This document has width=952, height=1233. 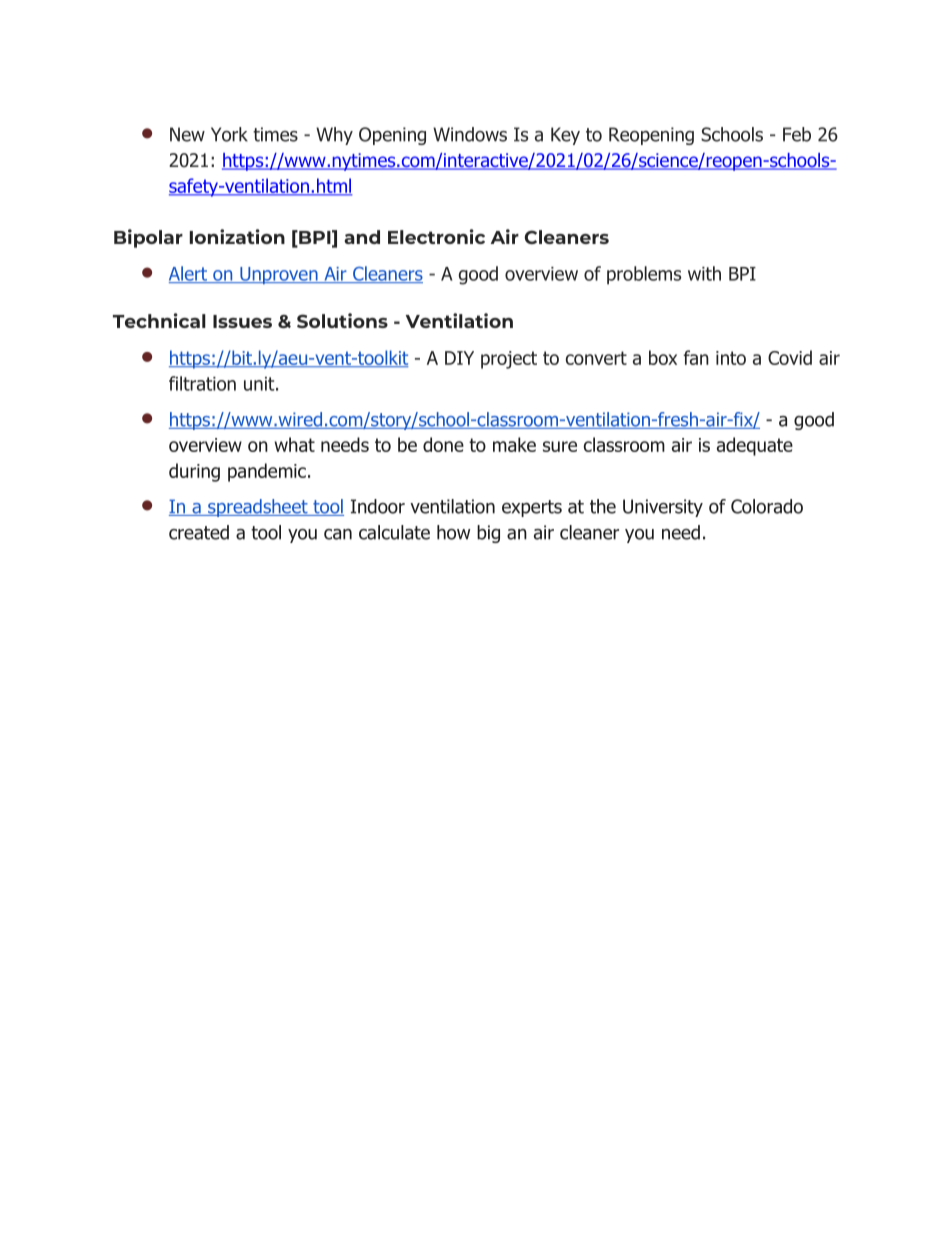 What do you see at coordinates (797, 134) in the document?
I see `Feb` at bounding box center [797, 134].
